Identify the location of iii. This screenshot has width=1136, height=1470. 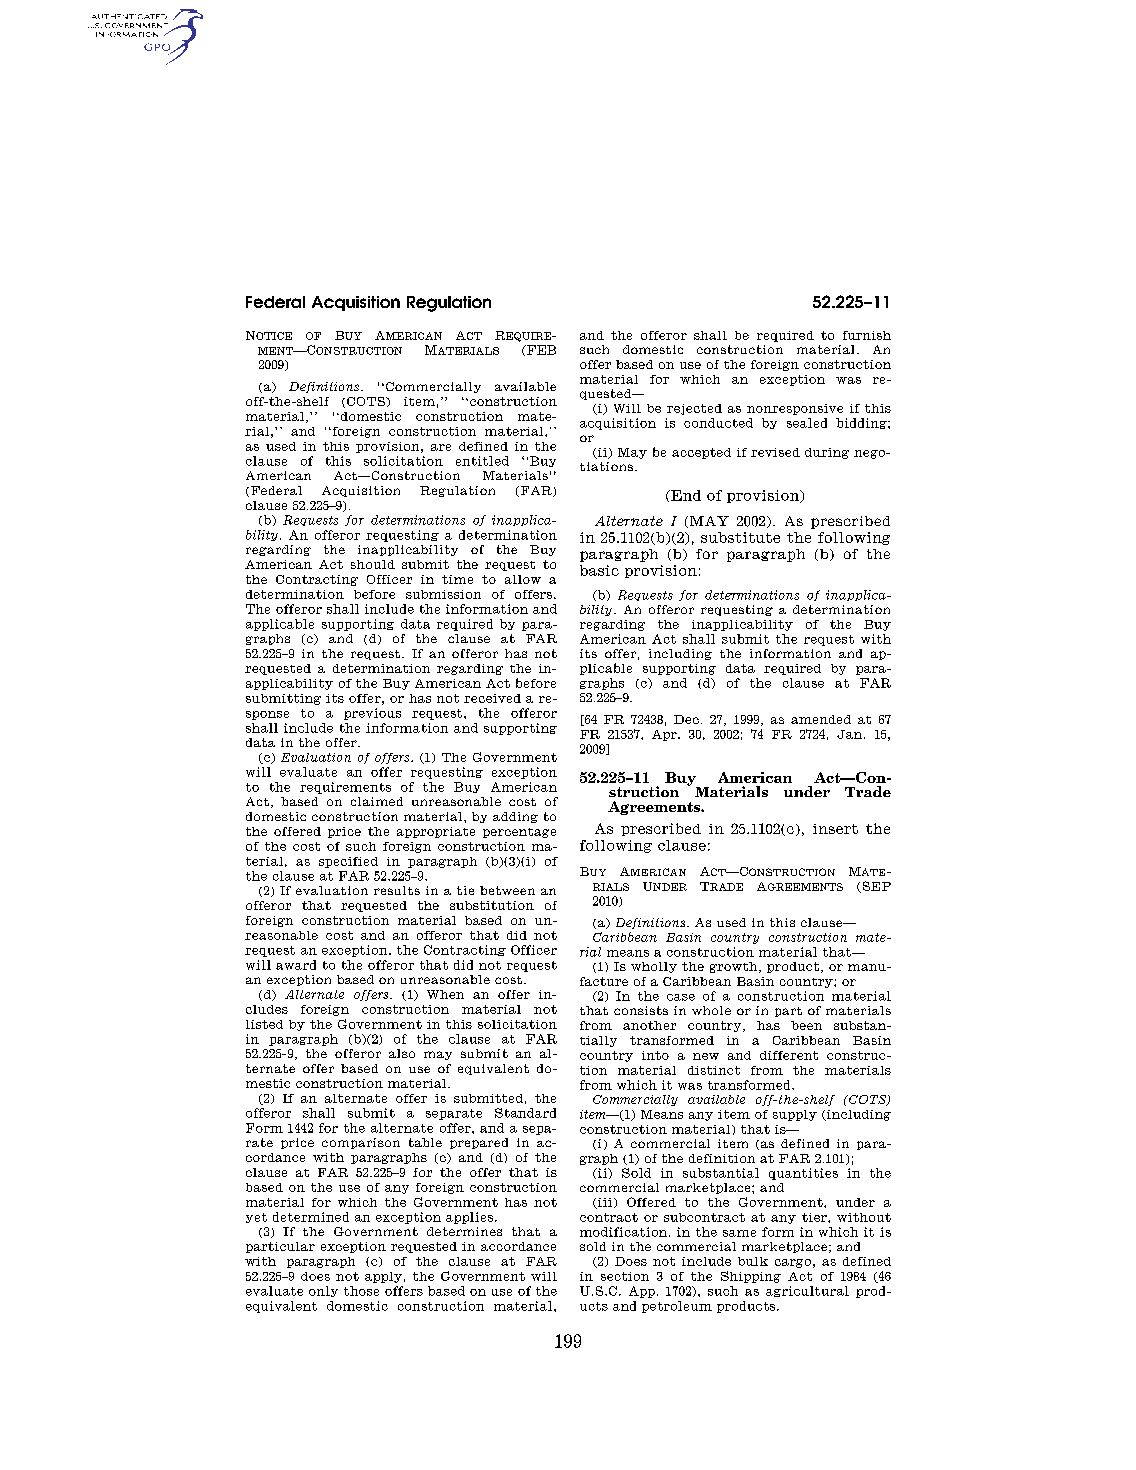
(605, 1203).
